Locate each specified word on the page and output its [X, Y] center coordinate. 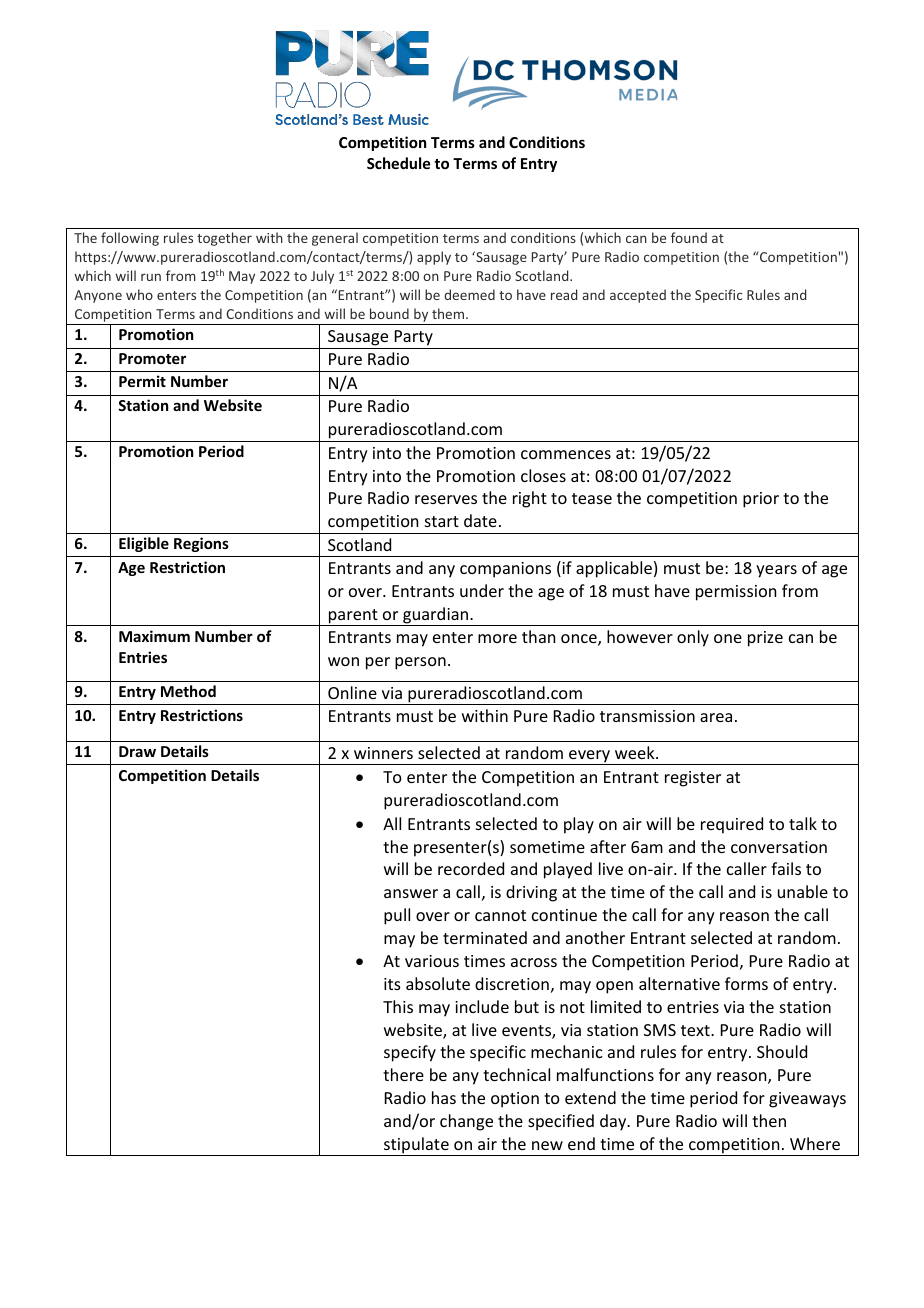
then [769, 1120]
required [732, 825]
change [466, 1122]
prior [761, 500]
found [689, 237]
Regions [201, 544]
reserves [446, 499]
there [403, 1074]
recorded [471, 868]
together [224, 239]
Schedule [398, 163]
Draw [137, 751]
